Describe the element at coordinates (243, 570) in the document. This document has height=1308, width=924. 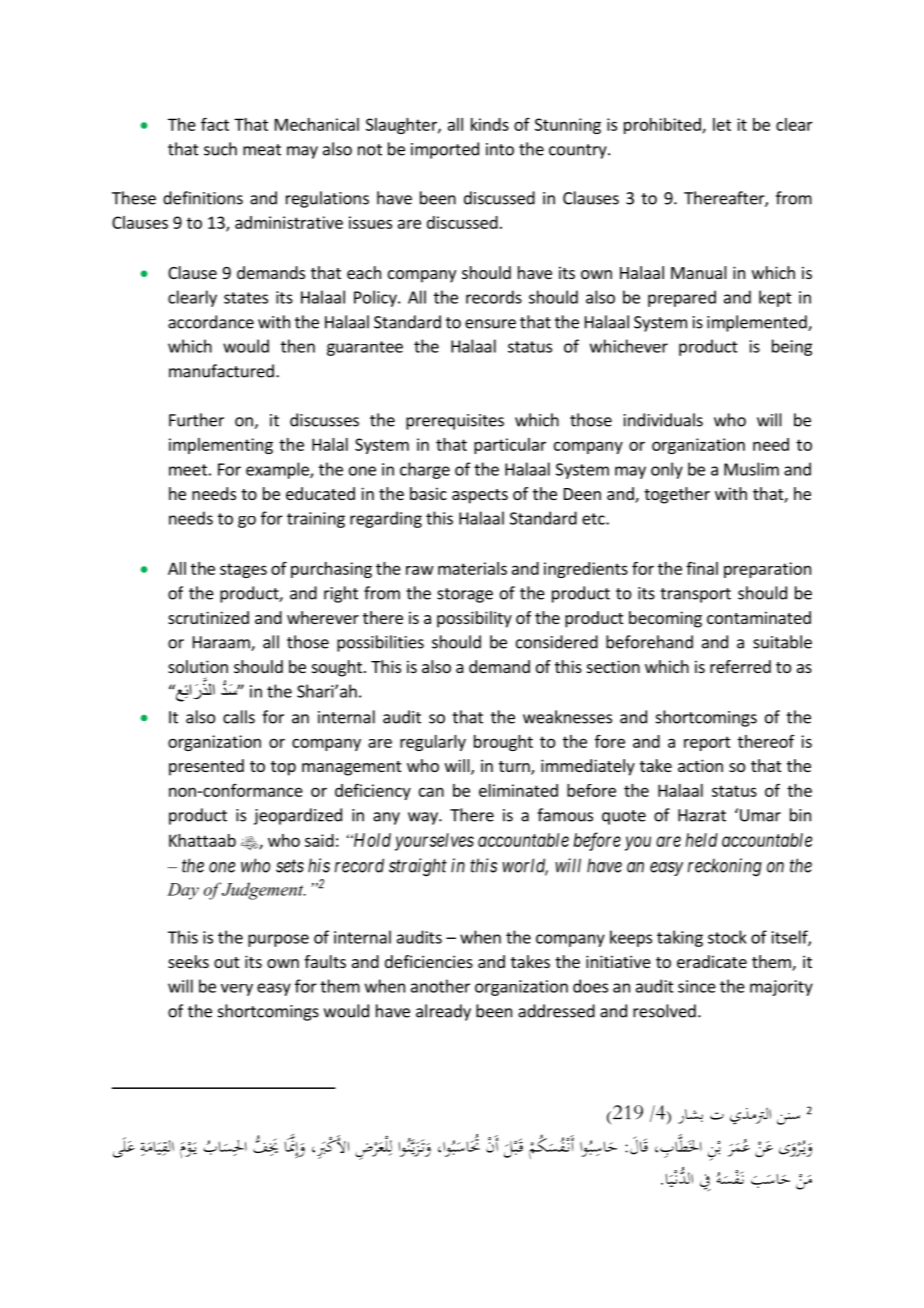
I see `stages` at that location.
